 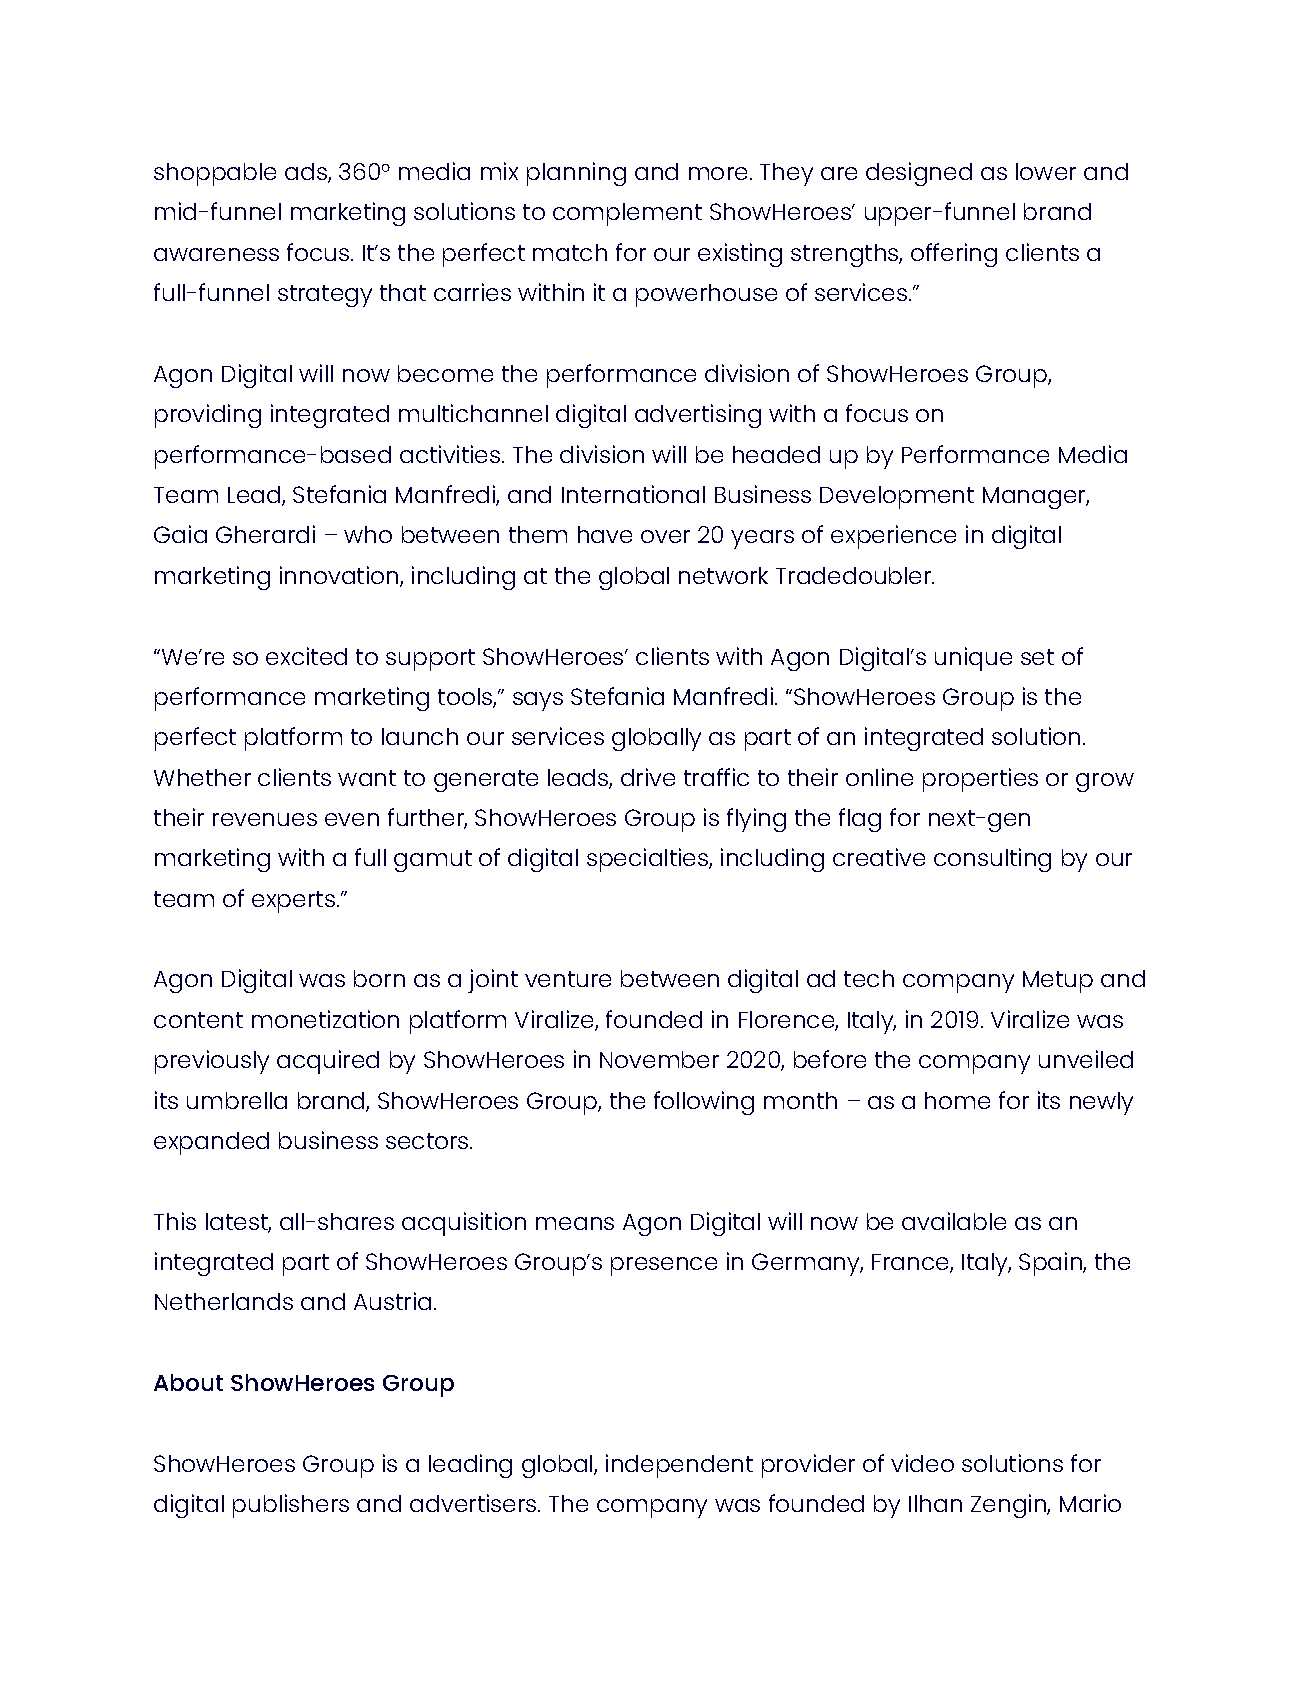 I want to click on independent, so click(x=679, y=1466).
